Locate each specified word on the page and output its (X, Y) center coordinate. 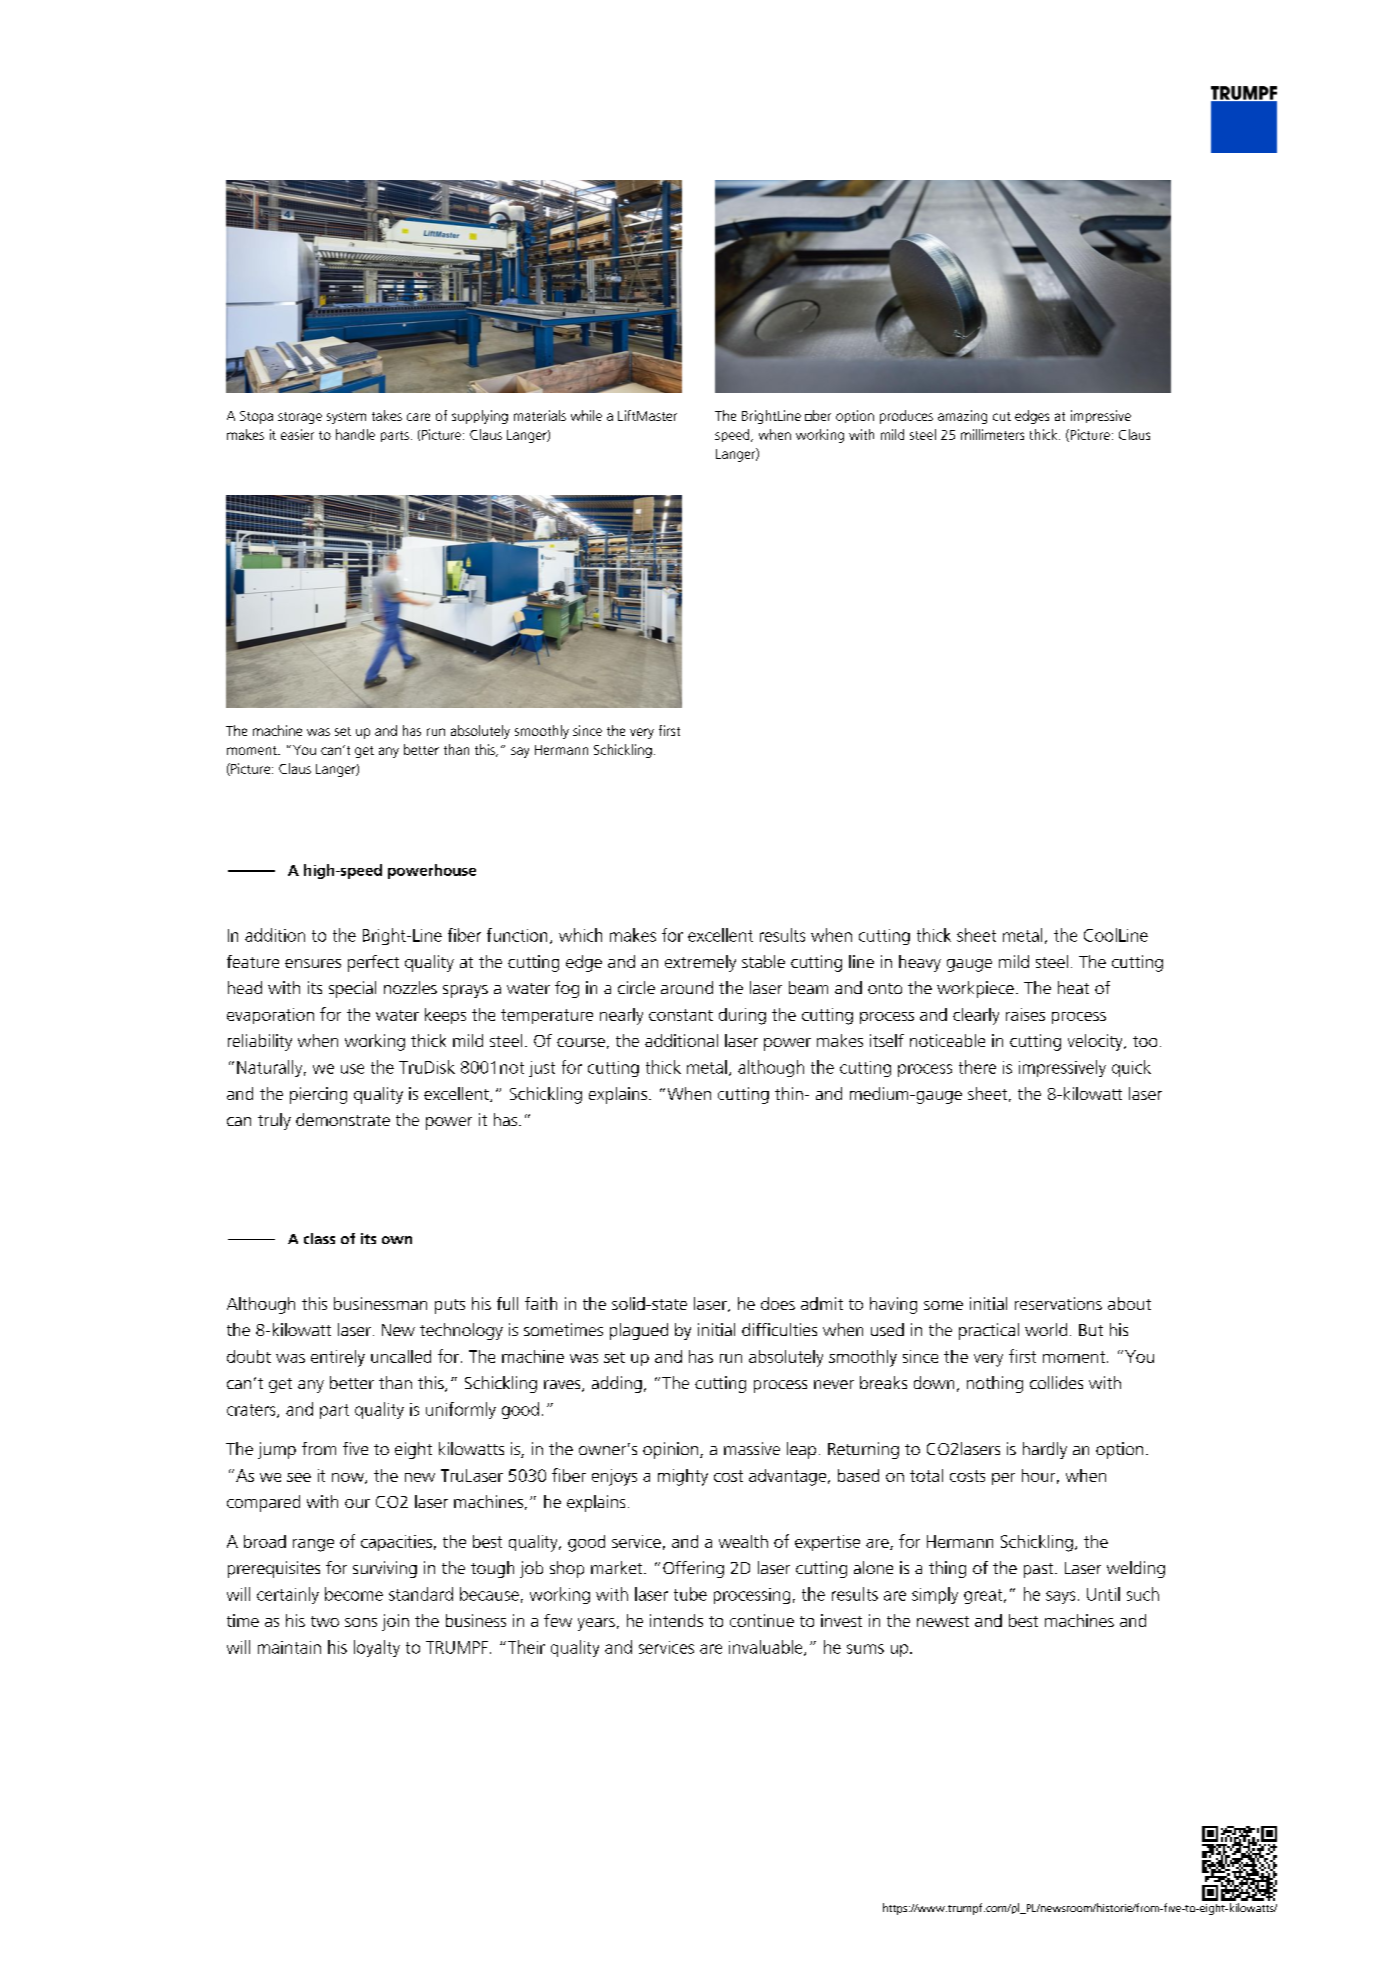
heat (1073, 987)
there (977, 1067)
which (580, 935)
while (586, 415)
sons (361, 1622)
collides (1056, 1382)
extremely (700, 963)
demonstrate (343, 1119)
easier (297, 434)
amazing (962, 417)
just (542, 1069)
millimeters (992, 434)
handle (355, 434)
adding (617, 1384)
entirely (338, 1358)
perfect (373, 963)
